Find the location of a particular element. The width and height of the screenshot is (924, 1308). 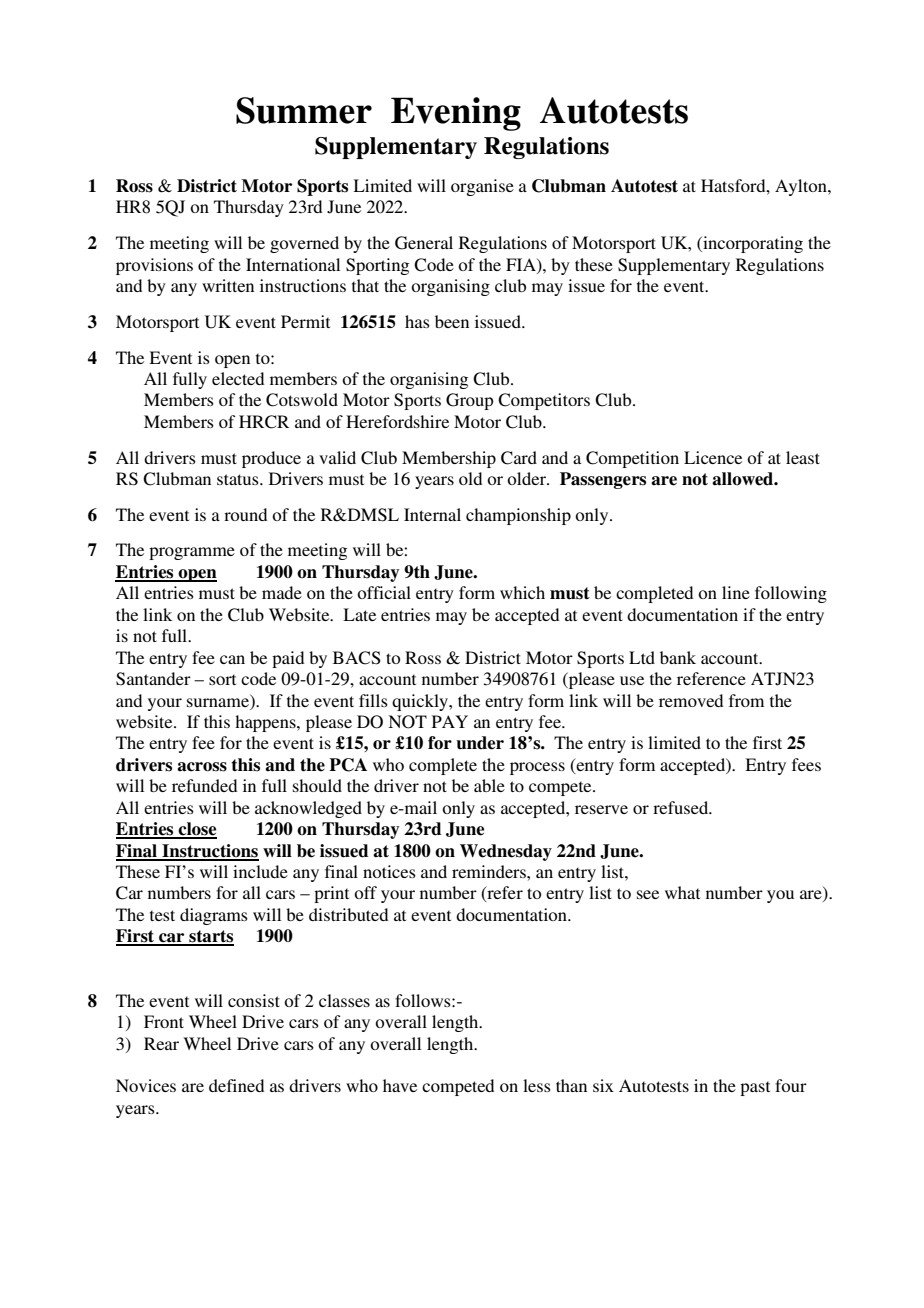

incorporating is located at coordinates (752, 244).
